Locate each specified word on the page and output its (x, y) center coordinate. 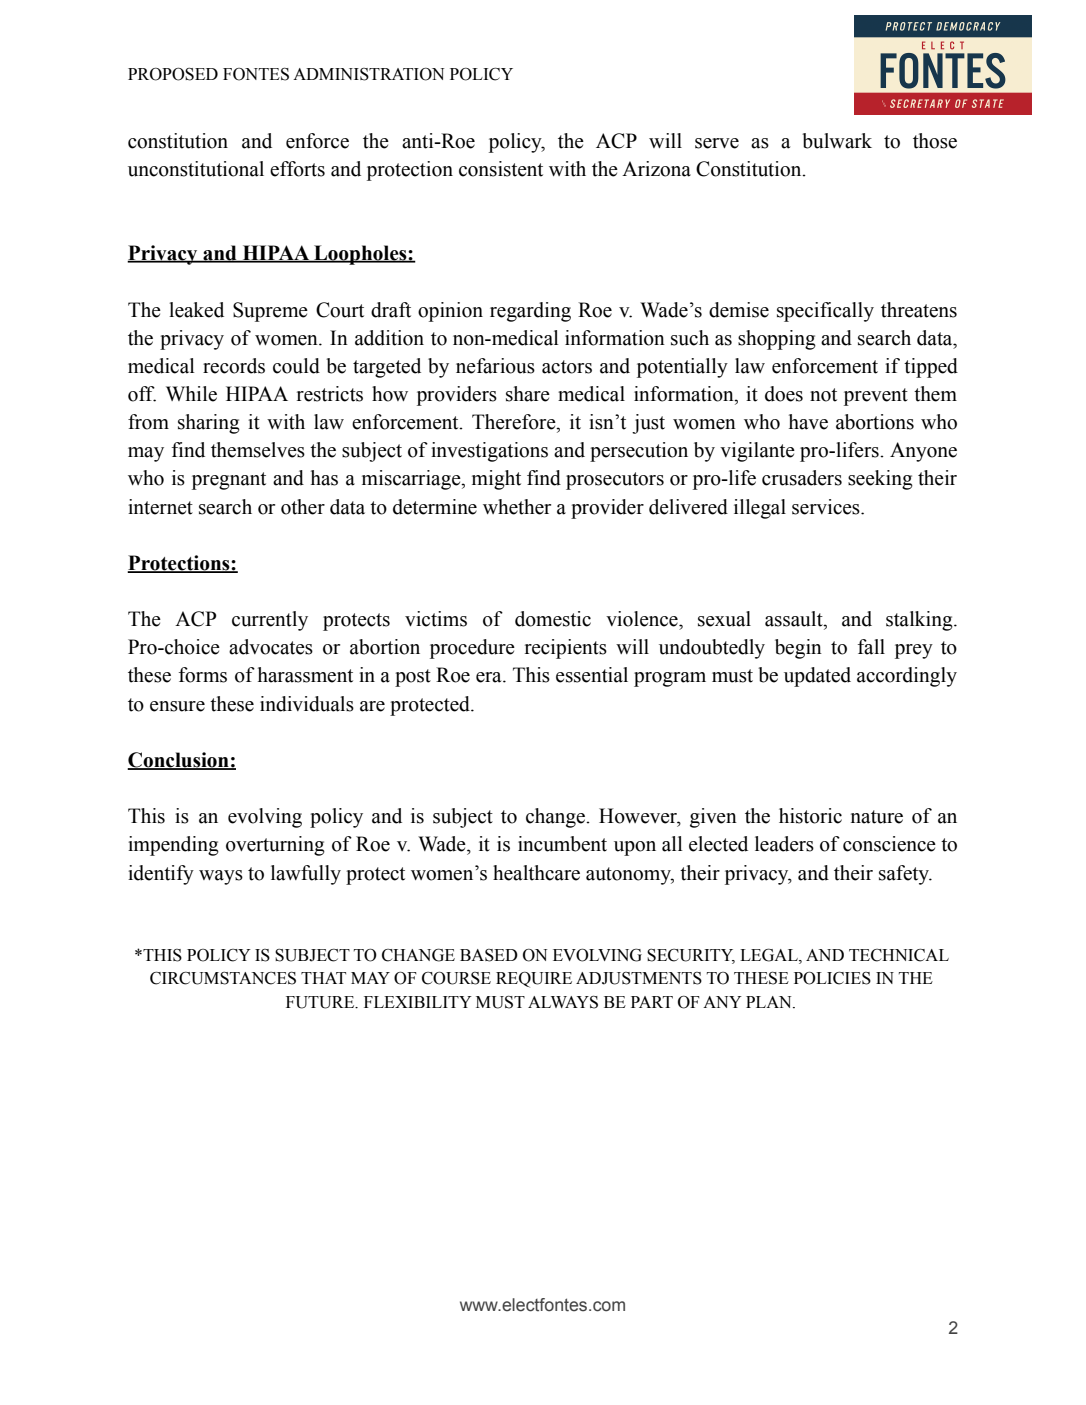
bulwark (837, 141)
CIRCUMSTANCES (223, 978)
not (823, 395)
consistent (501, 169)
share (528, 394)
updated (817, 677)
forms (203, 675)
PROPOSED (173, 74)
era (490, 677)
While (191, 394)
